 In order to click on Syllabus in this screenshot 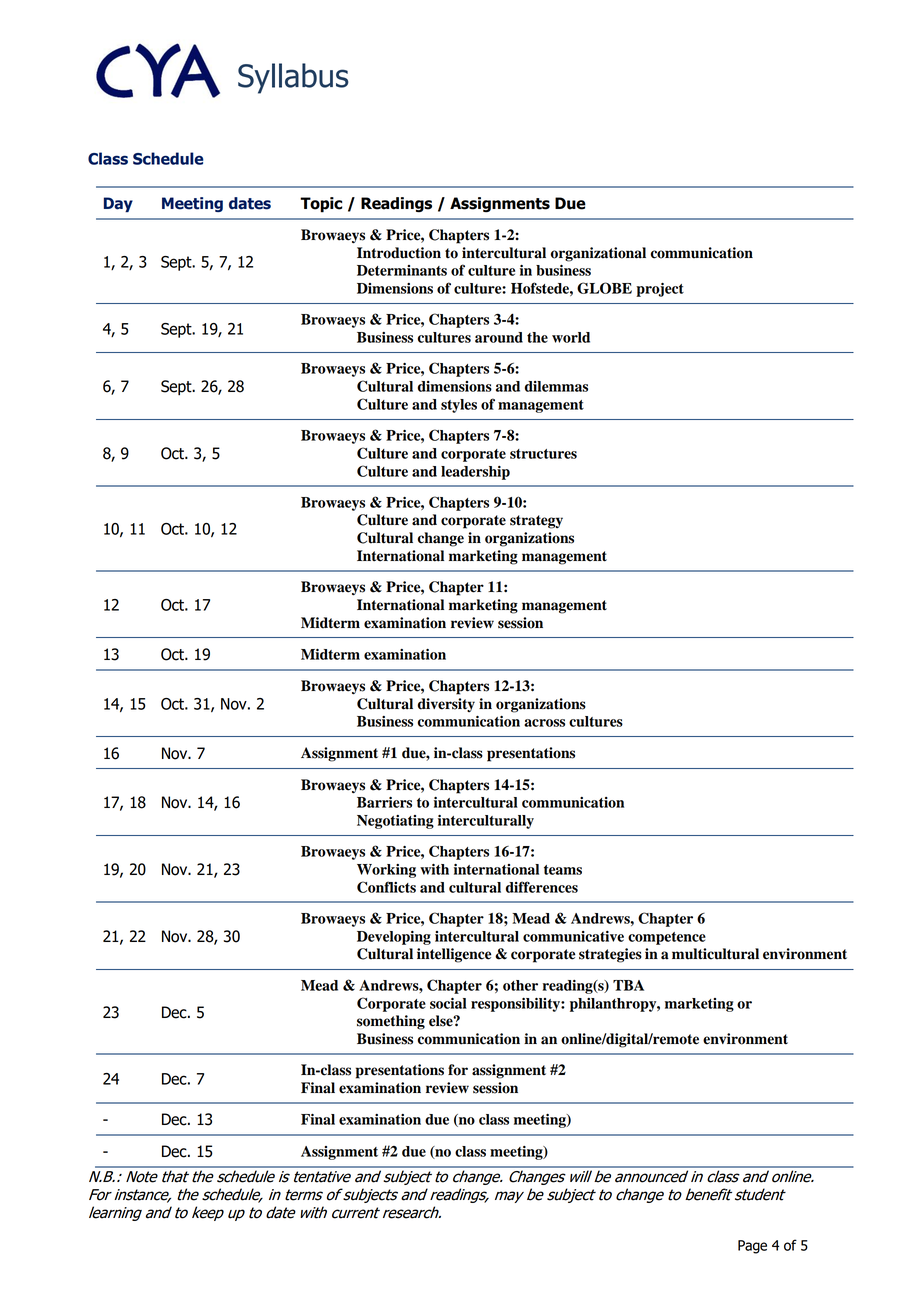, I will do `click(293, 78)`.
